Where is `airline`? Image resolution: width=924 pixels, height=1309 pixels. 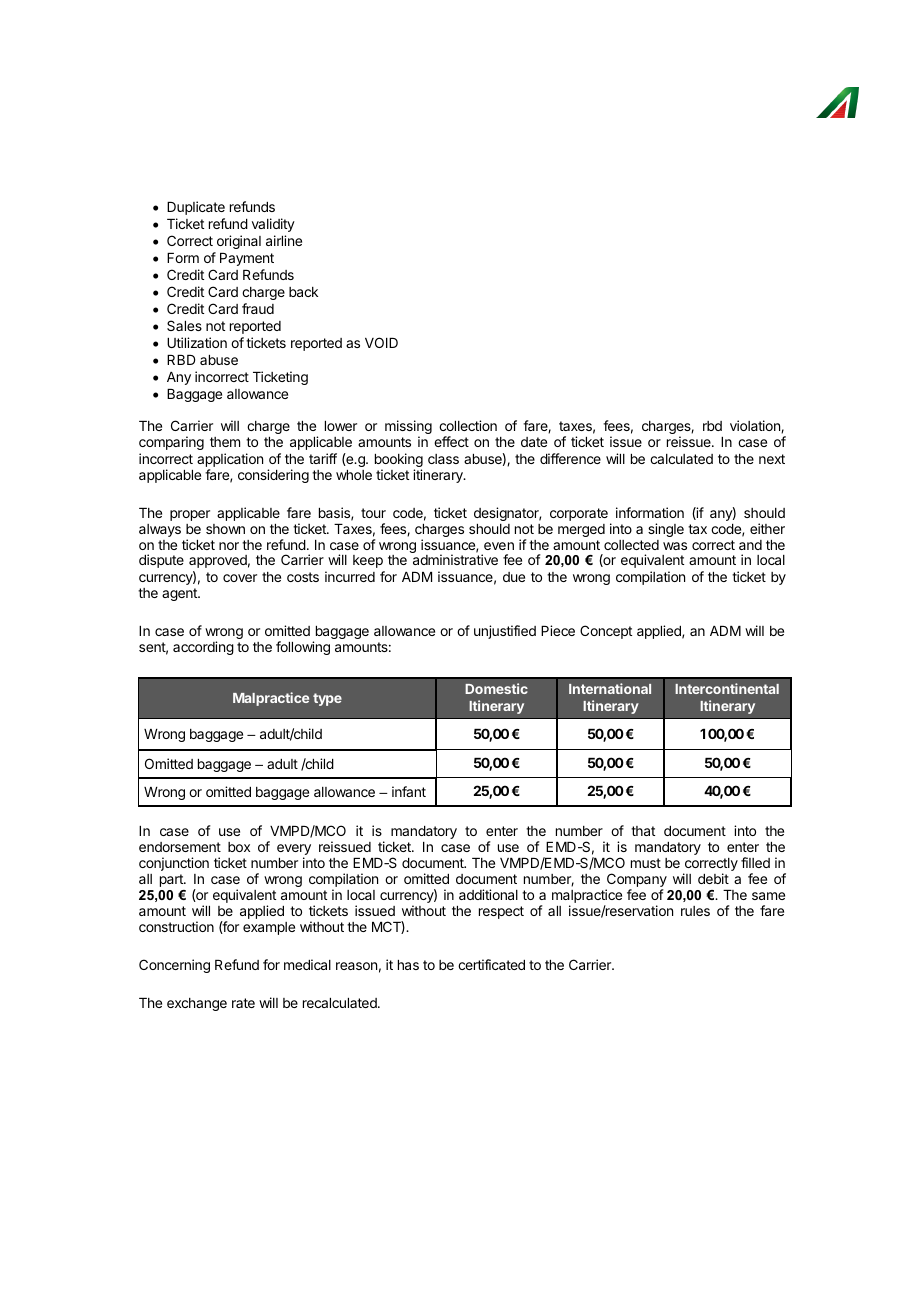
airline is located at coordinates (284, 240).
